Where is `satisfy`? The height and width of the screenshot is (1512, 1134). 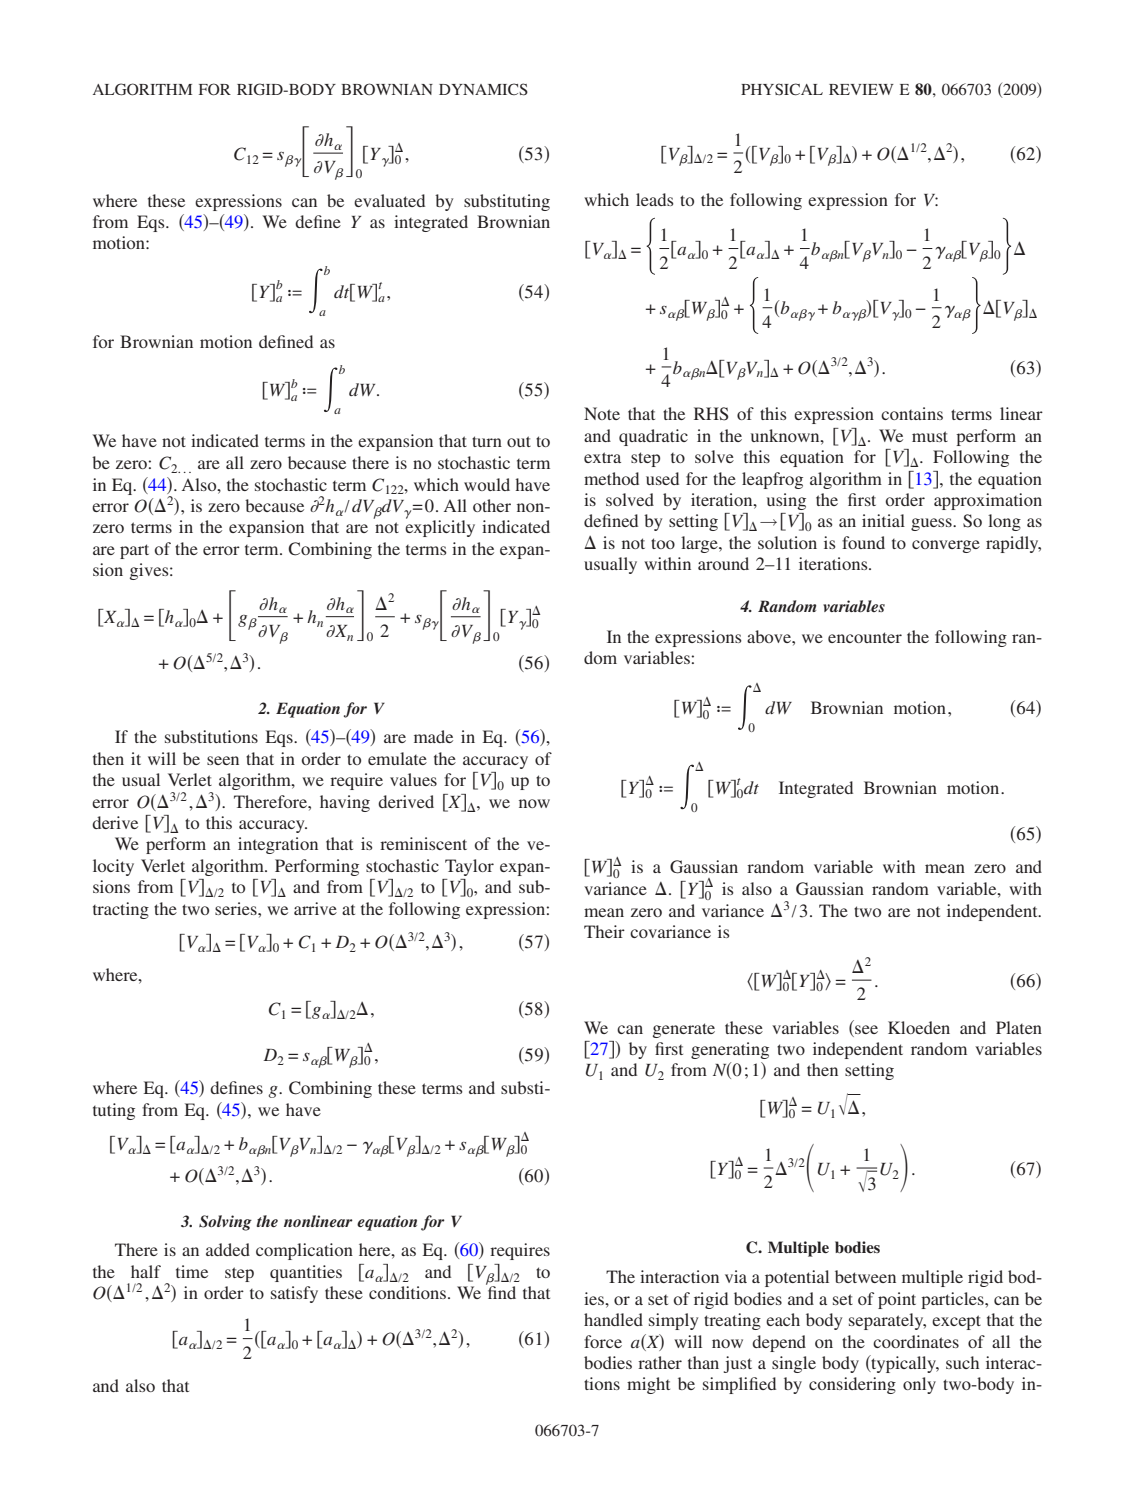
satisfy is located at coordinates (294, 1294).
